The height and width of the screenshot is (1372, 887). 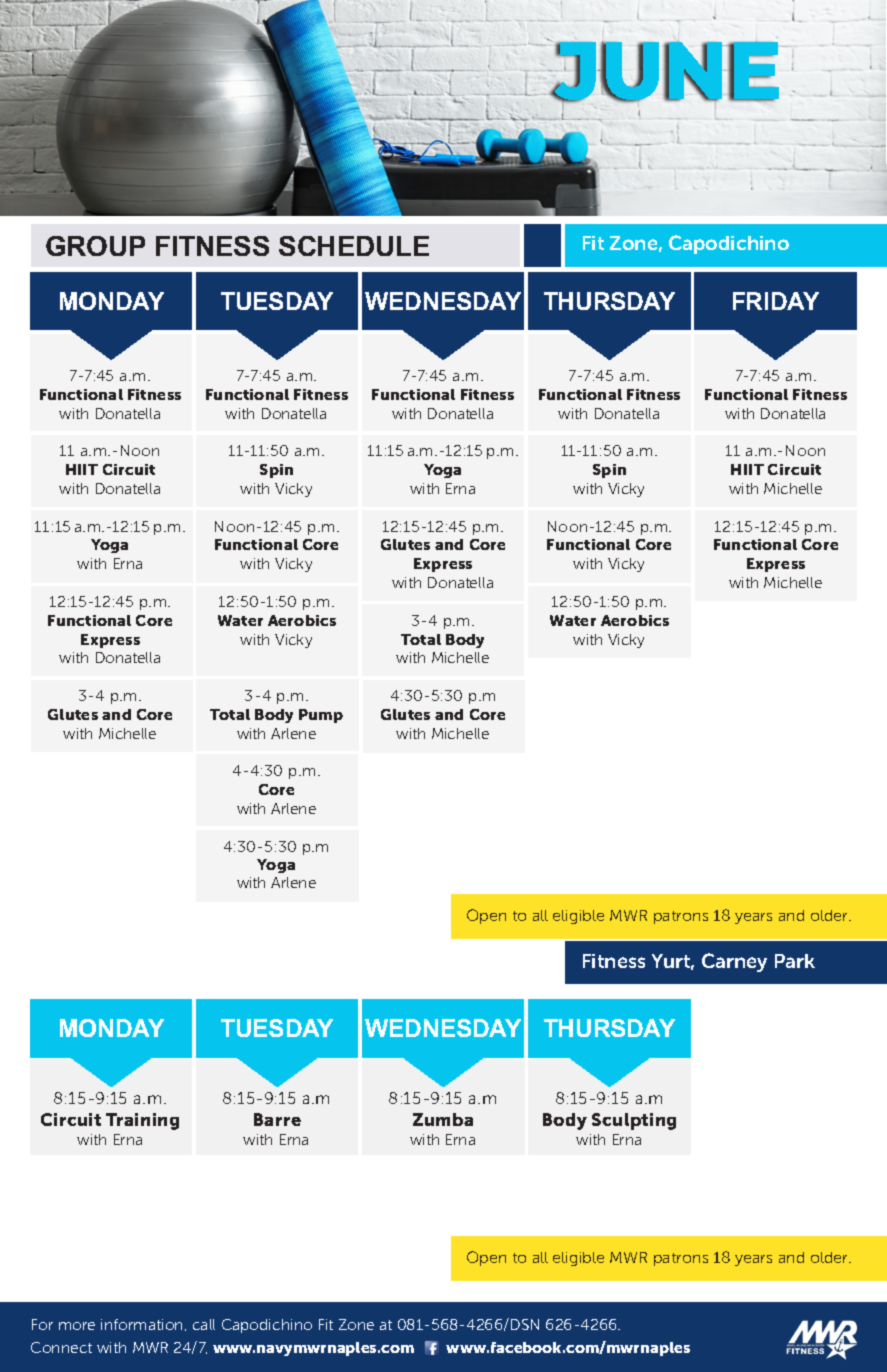 I want to click on call, so click(x=204, y=1324).
